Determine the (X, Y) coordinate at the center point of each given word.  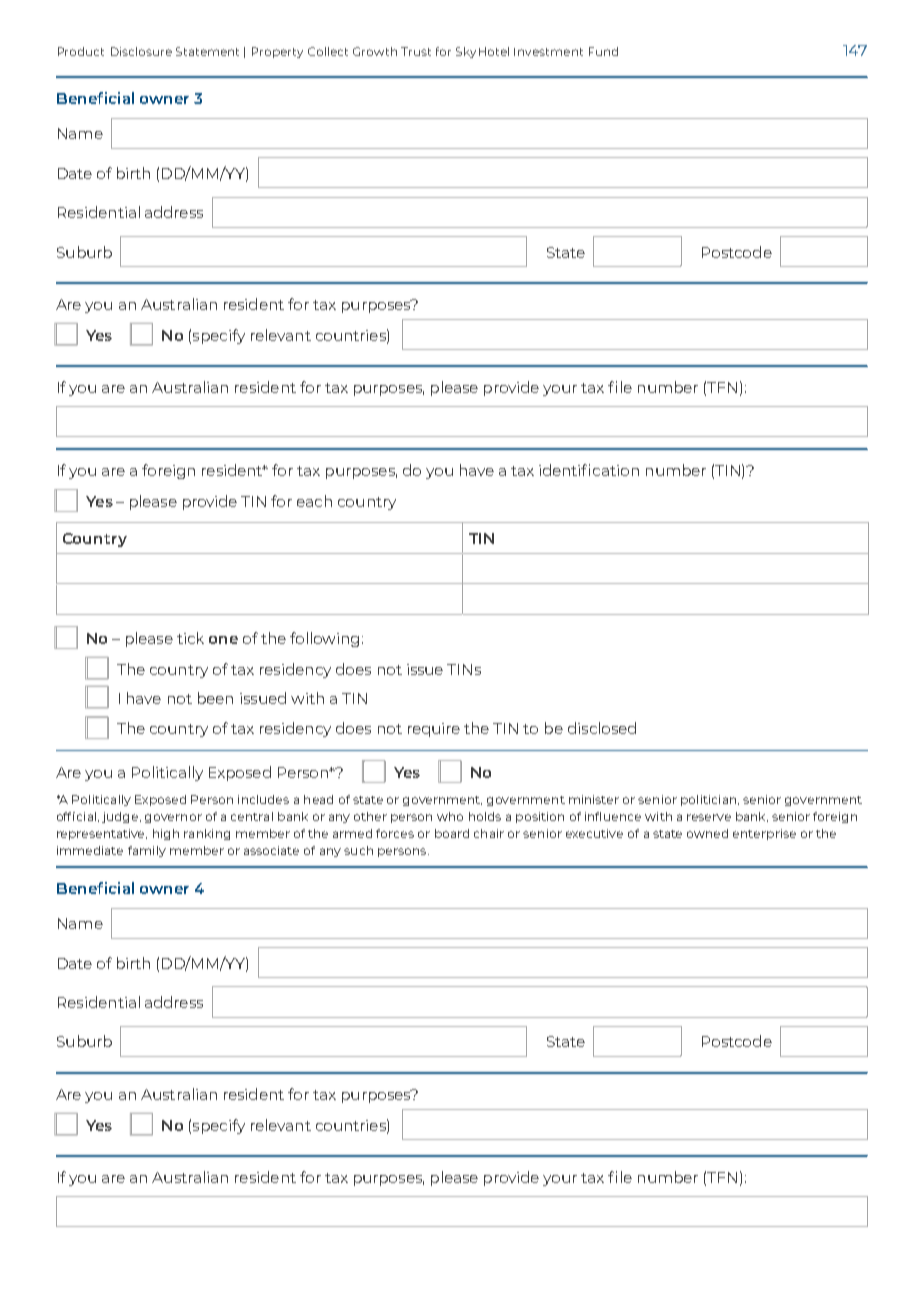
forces (395, 833)
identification (589, 470)
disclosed (602, 728)
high (166, 834)
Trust (416, 51)
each (314, 501)
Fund (603, 51)
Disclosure (141, 51)
